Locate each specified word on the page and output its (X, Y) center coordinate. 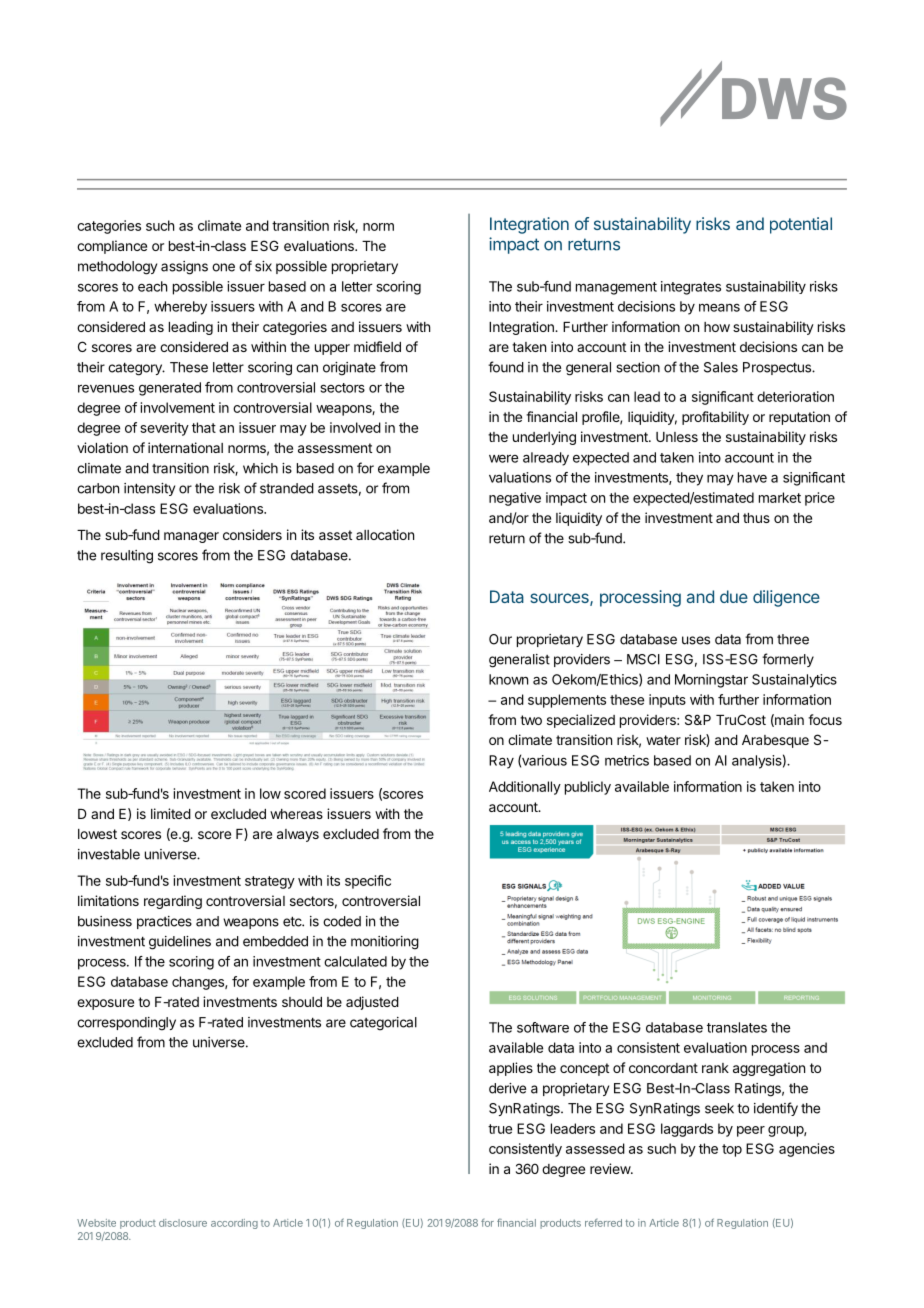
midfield (377, 346)
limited (171, 813)
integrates (691, 288)
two (531, 720)
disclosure (183, 1223)
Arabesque (775, 741)
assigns (184, 268)
